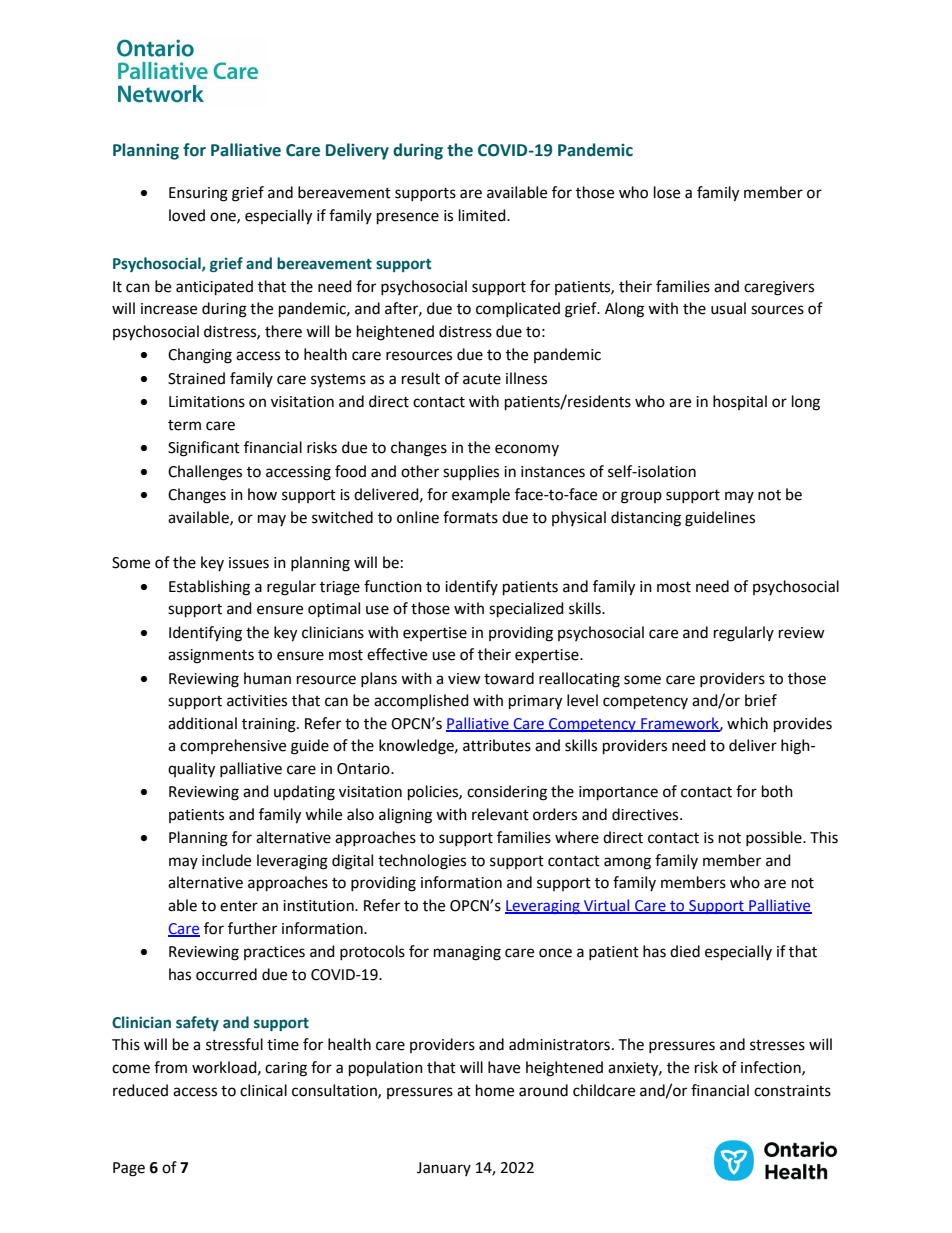  What do you see at coordinates (211, 656) in the screenshot?
I see `assignments` at bounding box center [211, 656].
